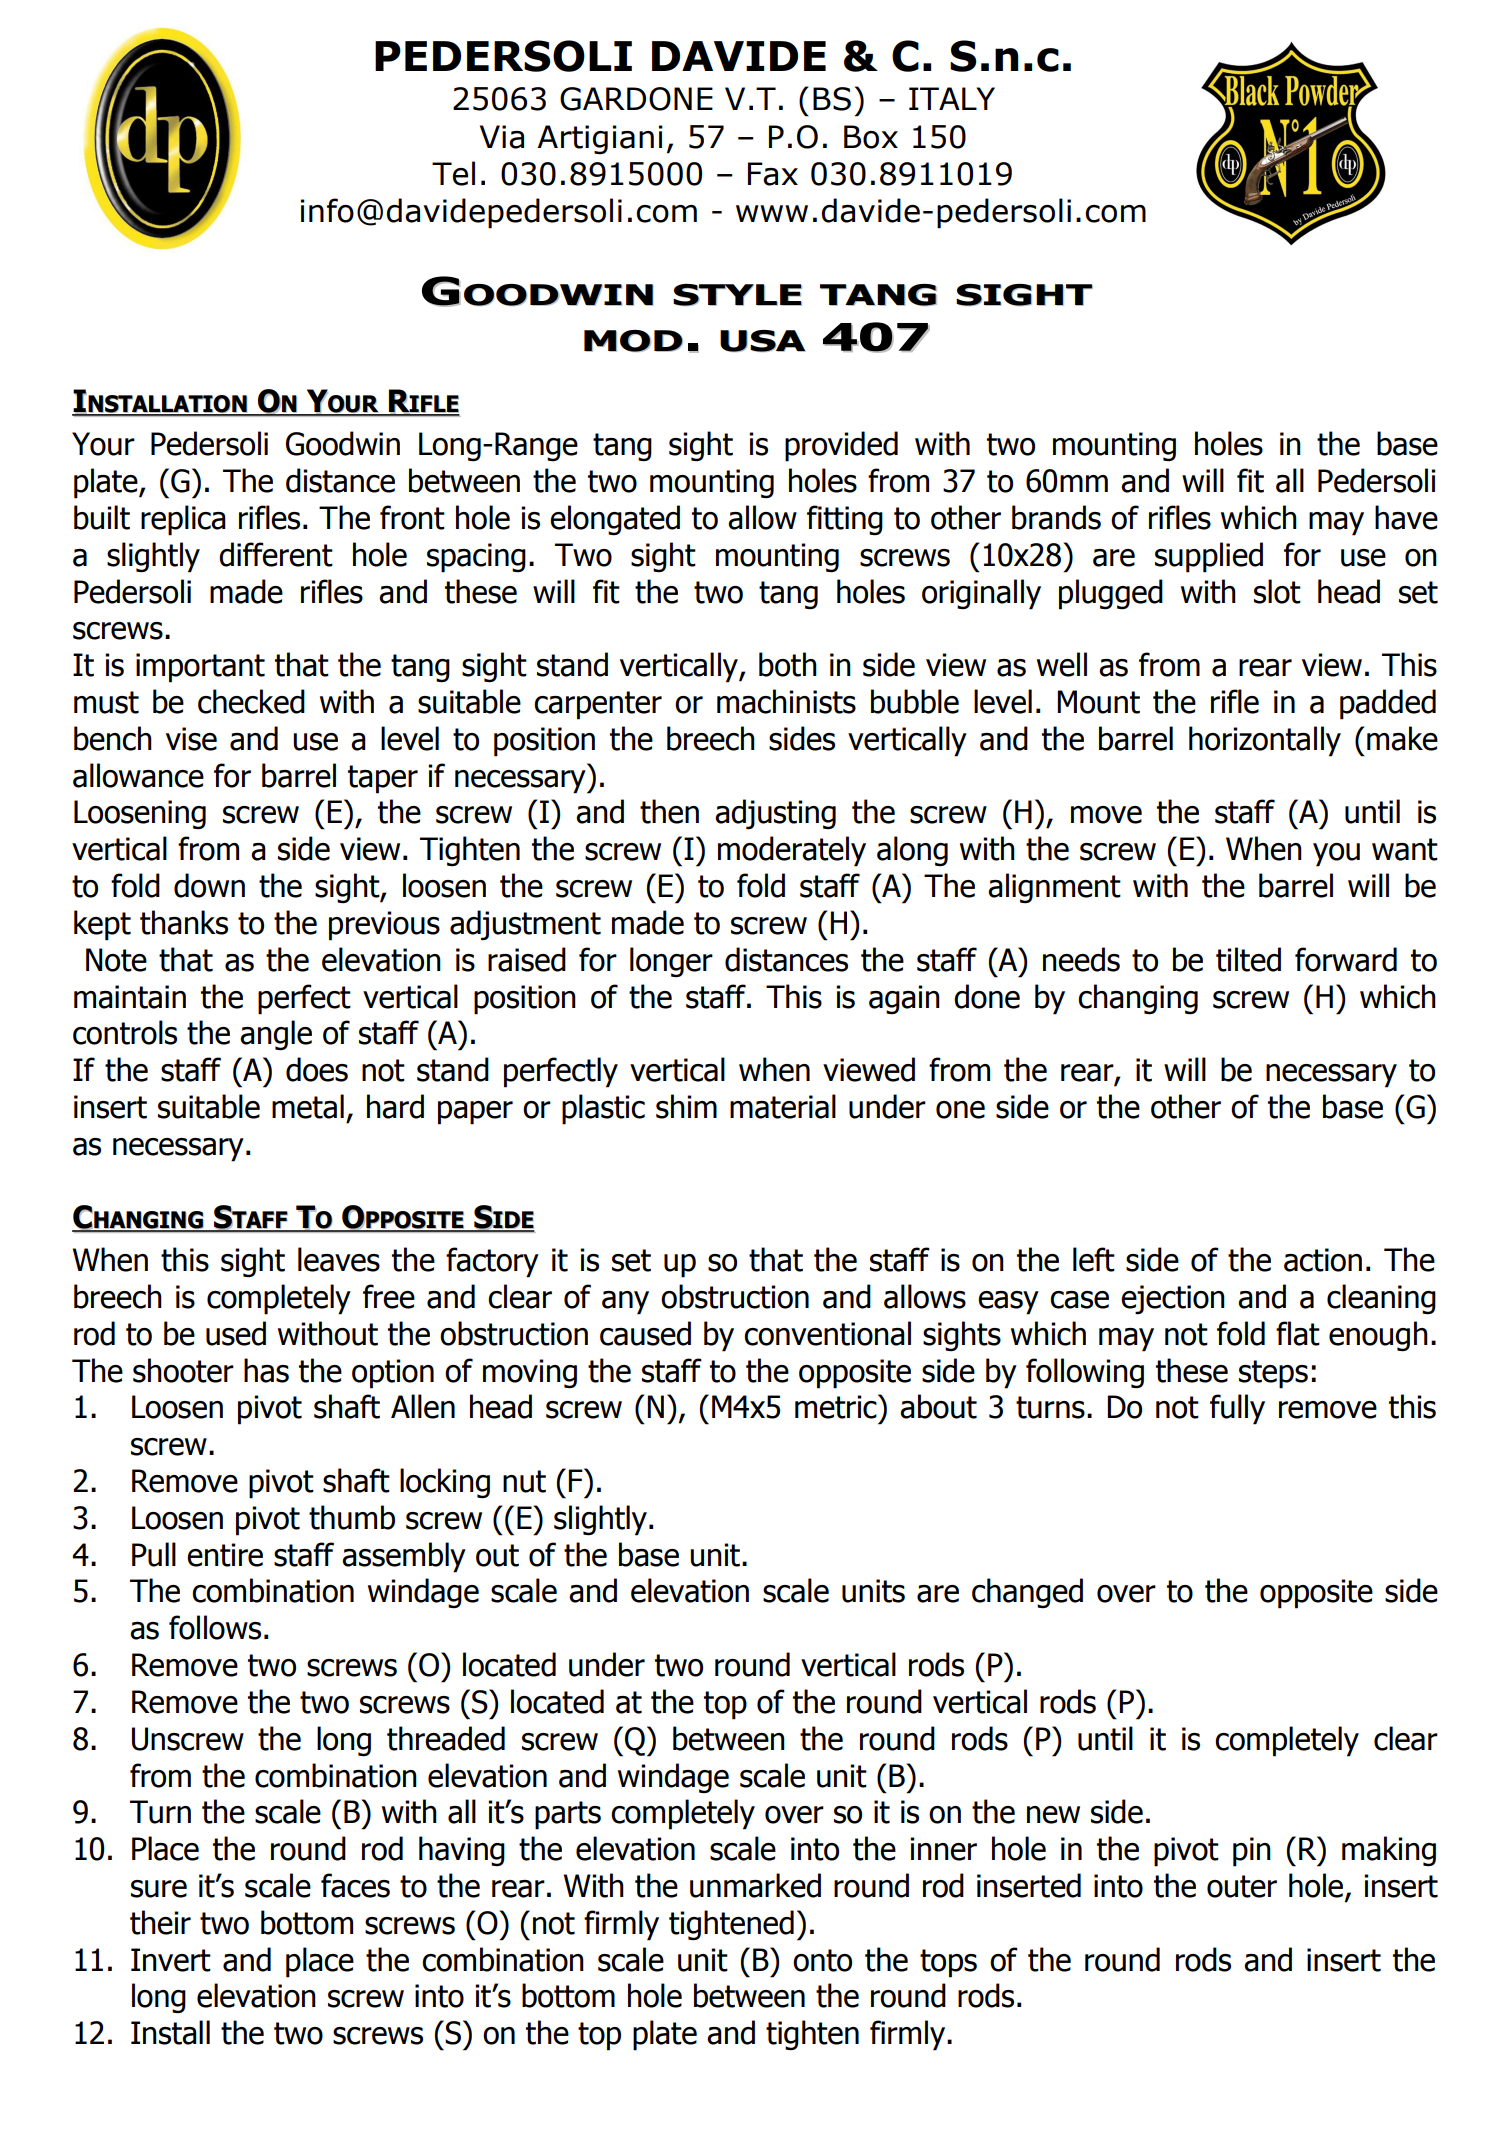  Describe the element at coordinates (755, 1885) in the document. I see `unmarked` at that location.
